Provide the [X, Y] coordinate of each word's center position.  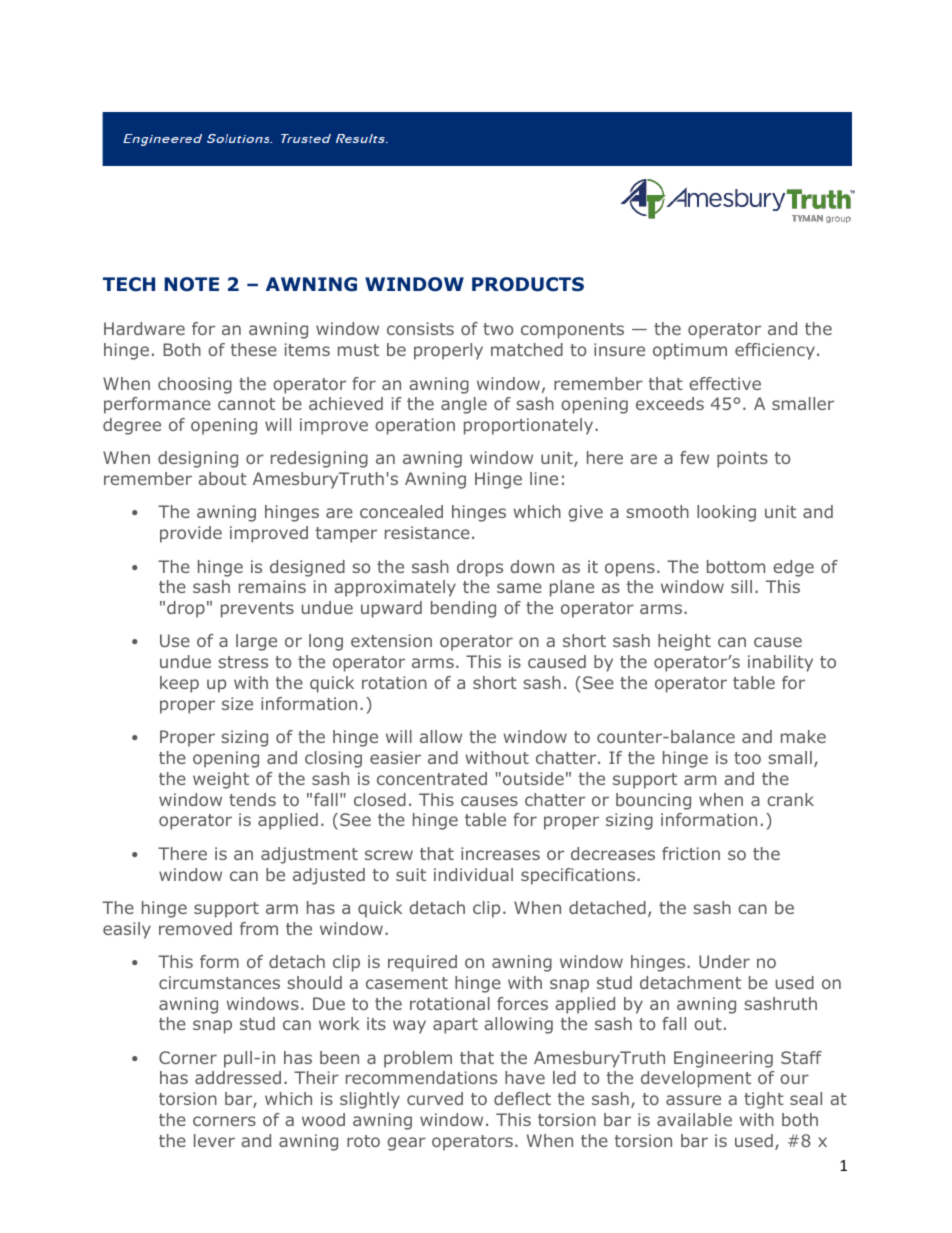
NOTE [191, 284]
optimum [690, 351]
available [694, 1119]
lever [214, 1140]
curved [435, 1098]
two [498, 329]
